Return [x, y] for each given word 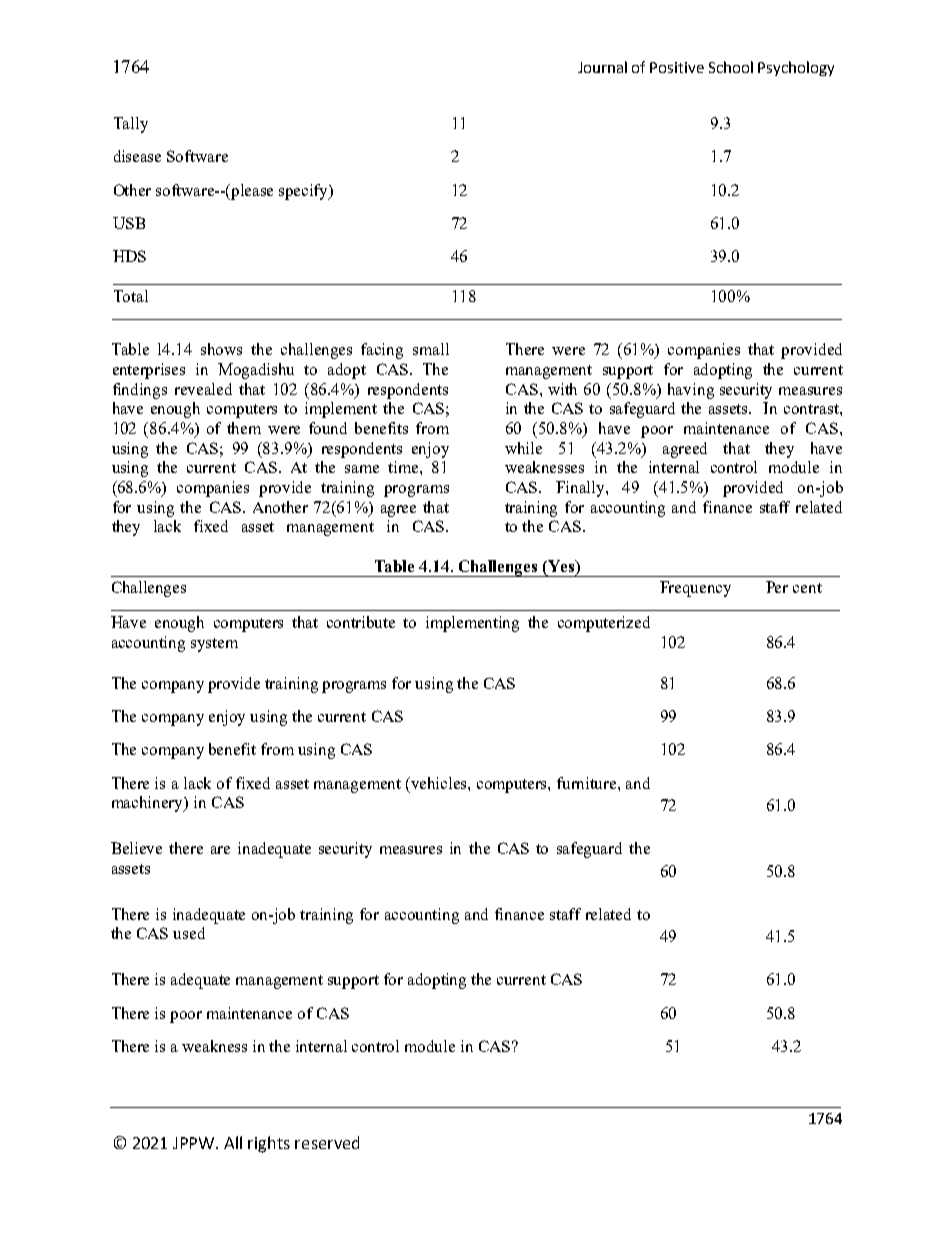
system [214, 645]
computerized [604, 624]
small [431, 349]
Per [777, 587]
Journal [602, 67]
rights [269, 1144]
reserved [327, 1142]
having [691, 391]
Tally [131, 125]
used [189, 933]
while [523, 448]
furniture [588, 783]
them [244, 428]
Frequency [695, 589]
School [731, 67]
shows [221, 349]
